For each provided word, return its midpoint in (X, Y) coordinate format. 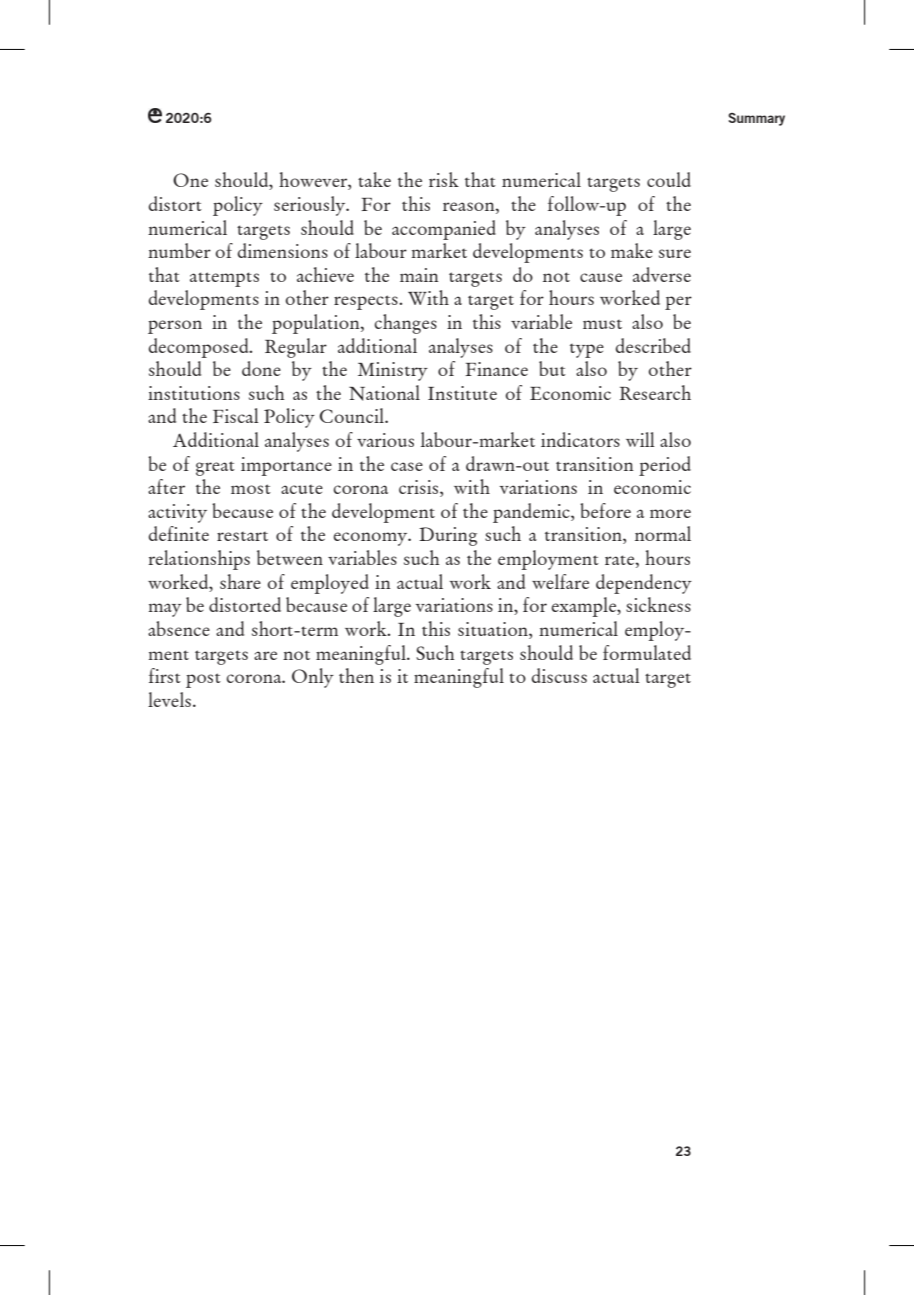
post (203, 680)
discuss (559, 675)
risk (444, 179)
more (670, 513)
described (653, 345)
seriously (311, 206)
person (175, 327)
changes (406, 324)
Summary (756, 119)
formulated (647, 652)
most (251, 489)
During (448, 536)
